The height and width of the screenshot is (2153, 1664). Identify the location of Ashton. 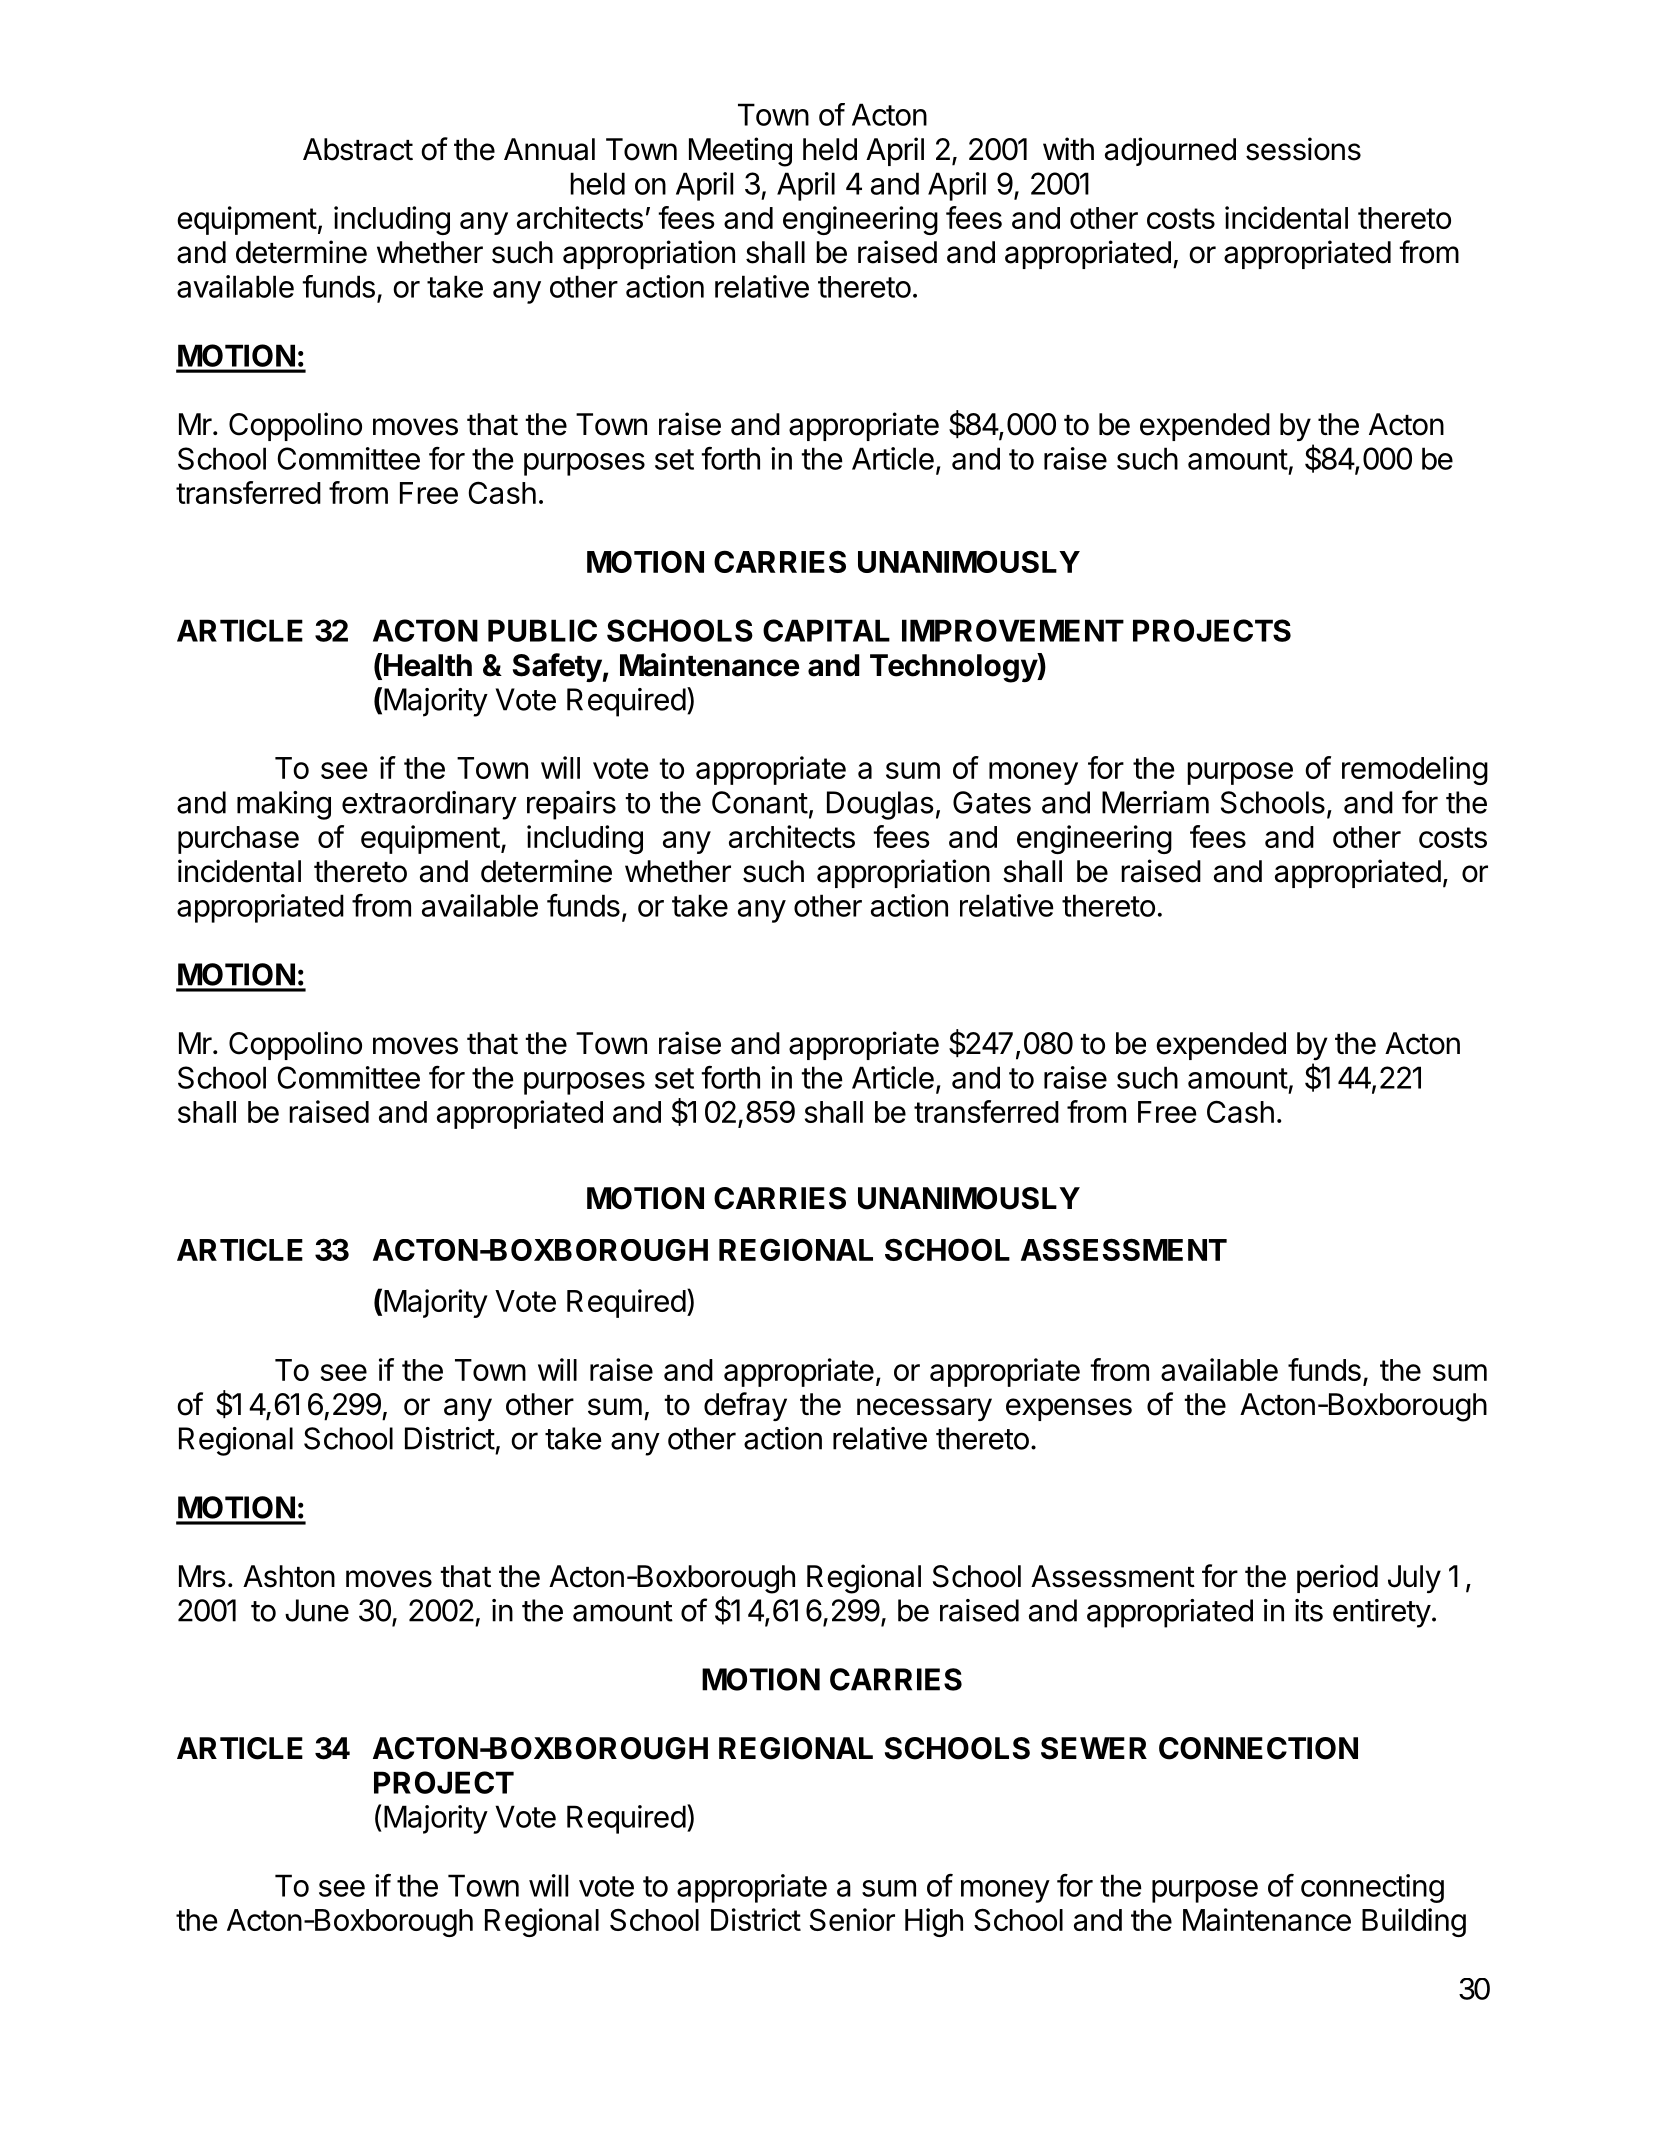
(289, 1576).
